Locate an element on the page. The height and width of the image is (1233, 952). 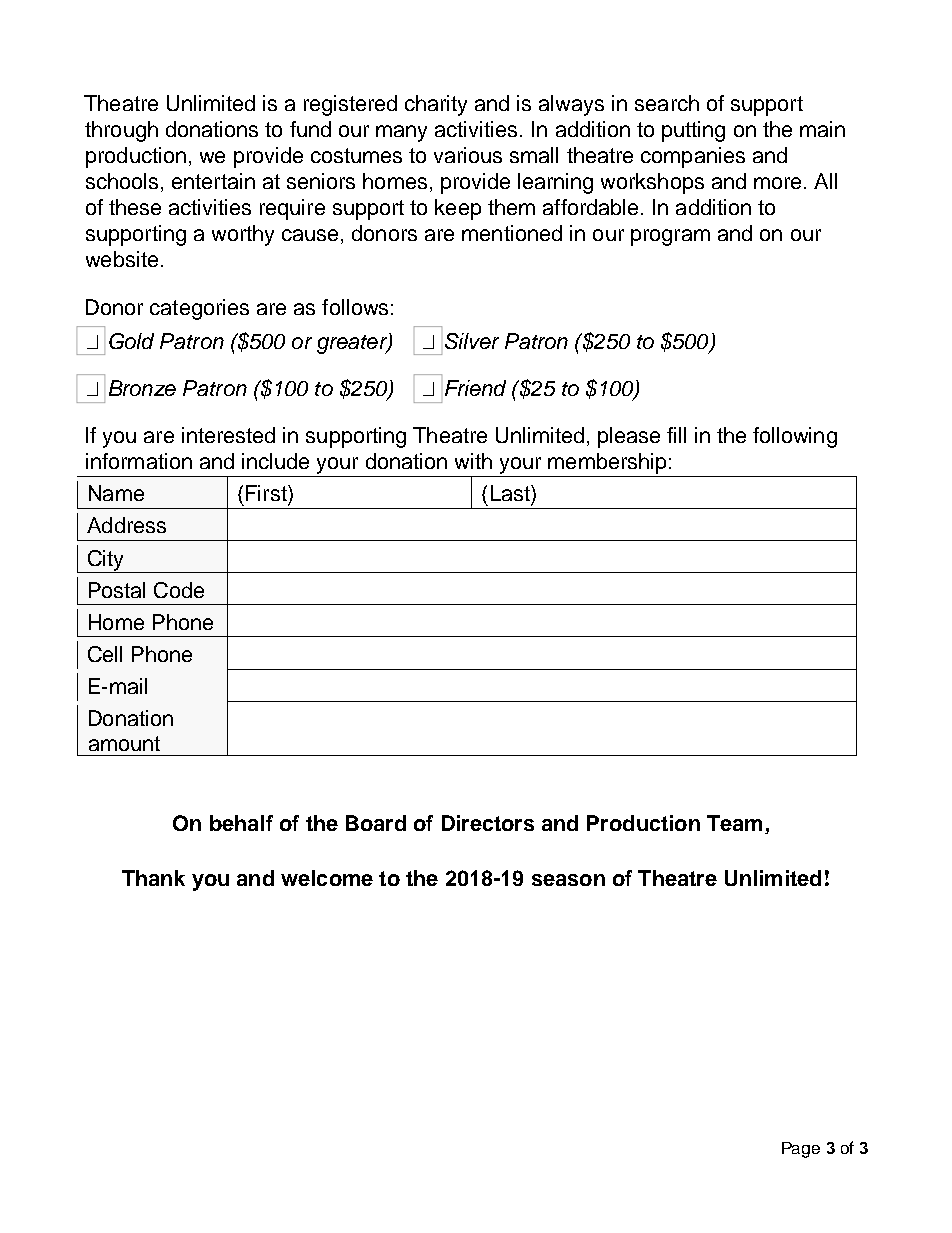
season is located at coordinates (568, 880).
